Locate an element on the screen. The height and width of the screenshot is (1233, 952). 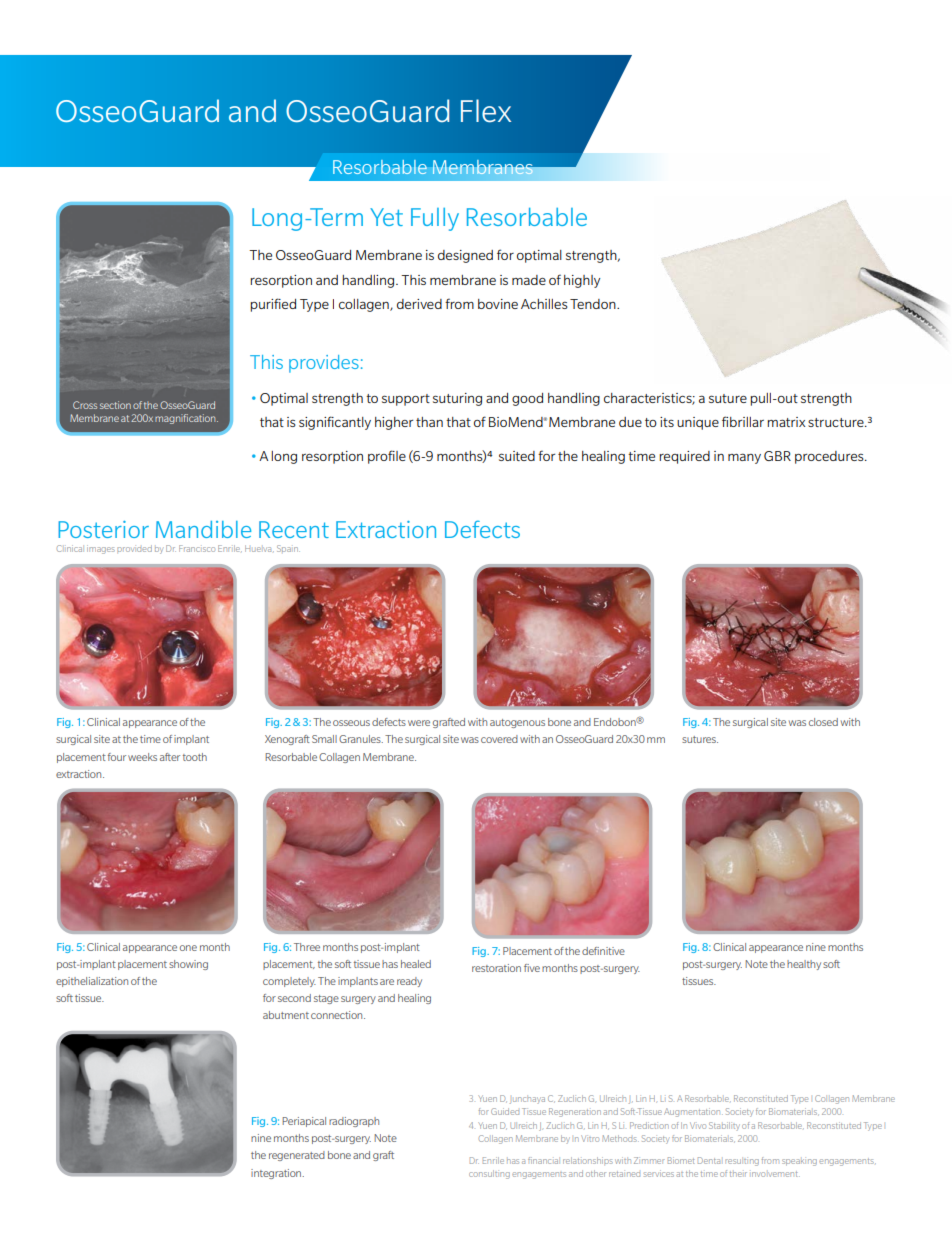
integration is located at coordinates (277, 1174).
